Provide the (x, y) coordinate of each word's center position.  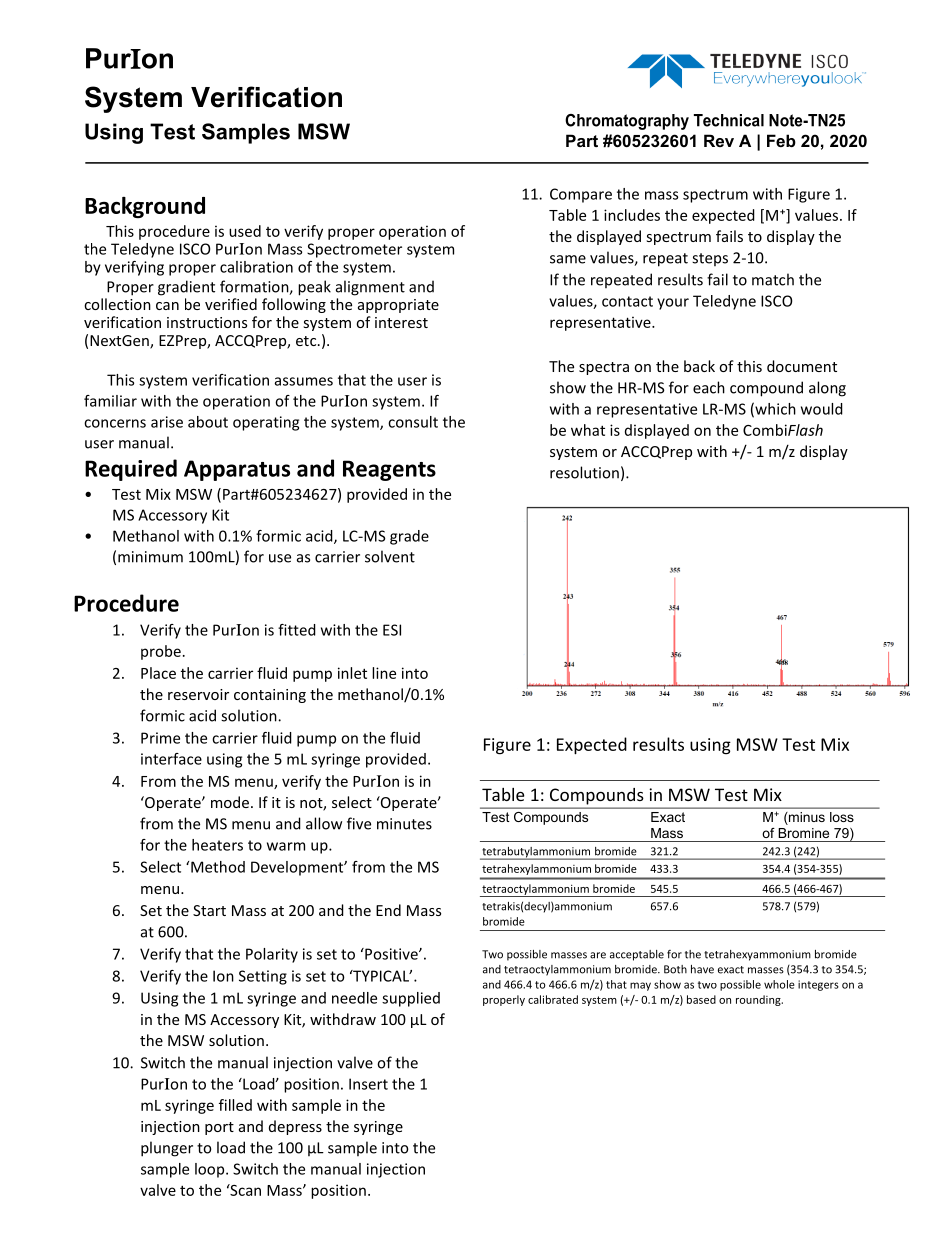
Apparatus (237, 470)
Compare (581, 195)
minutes (404, 824)
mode (230, 802)
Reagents (389, 470)
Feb (781, 140)
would (822, 409)
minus (806, 818)
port (219, 1128)
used (245, 231)
